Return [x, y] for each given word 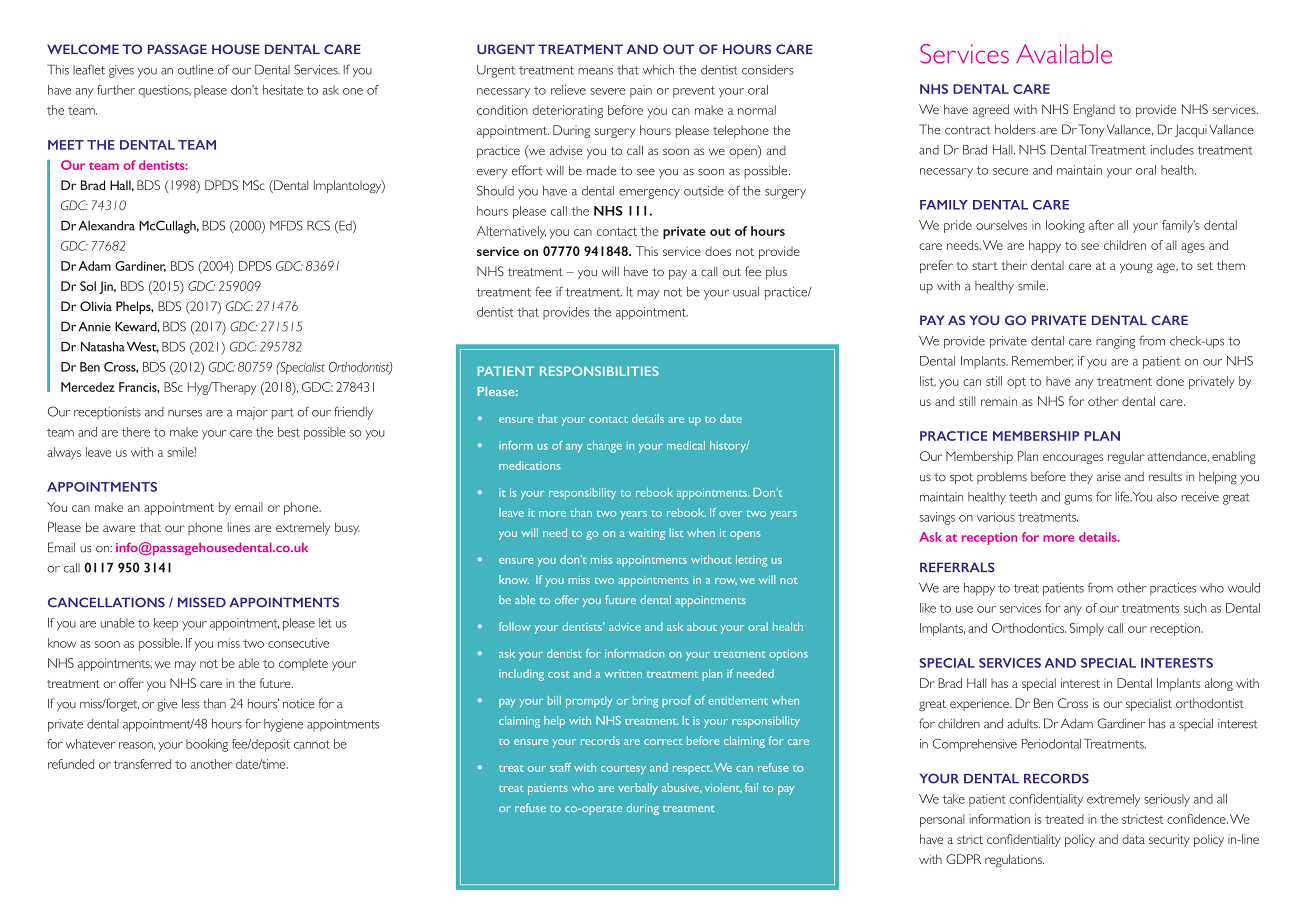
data [1133, 839]
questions [164, 91]
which [658, 70]
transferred [142, 764]
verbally [638, 789]
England [1094, 110]
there [136, 432]
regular [1126, 457]
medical [686, 445]
